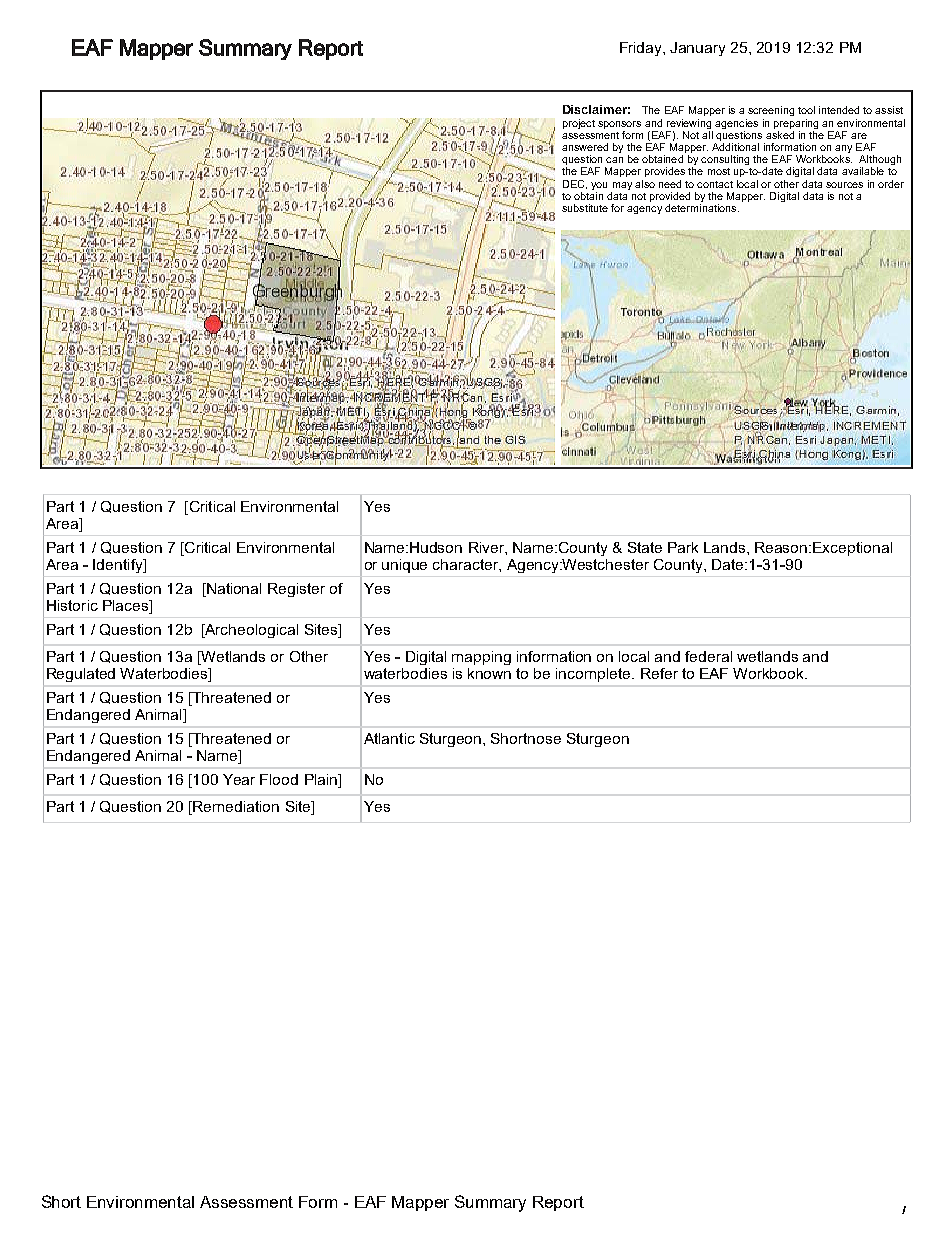  What do you see at coordinates (239, 779) in the screenshot?
I see `Year` at bounding box center [239, 779].
